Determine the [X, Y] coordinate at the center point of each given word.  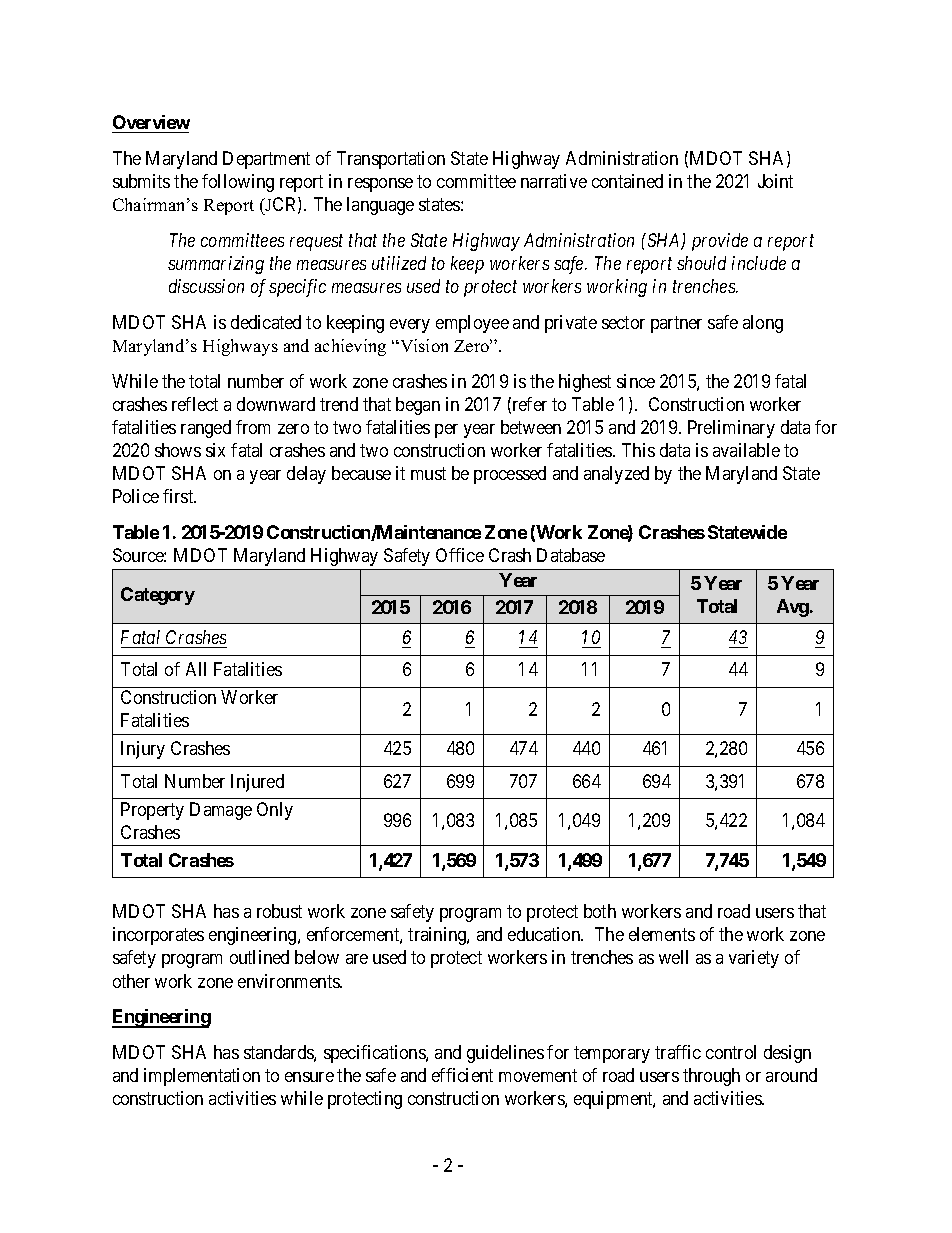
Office [460, 555]
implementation [202, 1077]
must [428, 473]
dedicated [266, 322]
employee [472, 324]
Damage [221, 811]
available [746, 450]
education [545, 934]
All [196, 669]
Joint [775, 181]
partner [676, 324]
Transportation [391, 160]
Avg [793, 608]
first [179, 496]
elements [662, 934]
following [238, 183]
